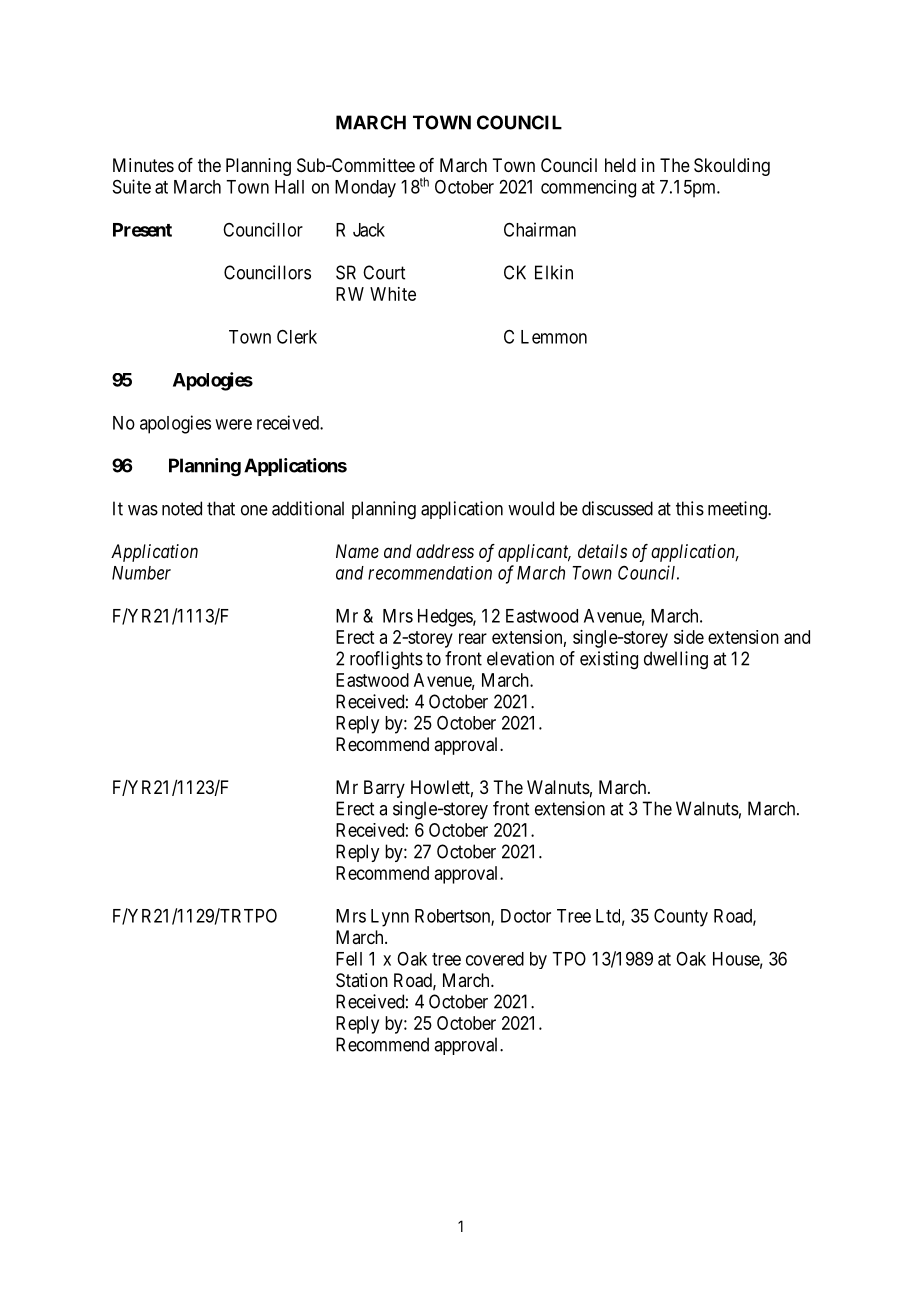 Image resolution: width=924 pixels, height=1308 pixels. Describe the element at coordinates (520, 658) in the image. I see `elevation` at that location.
